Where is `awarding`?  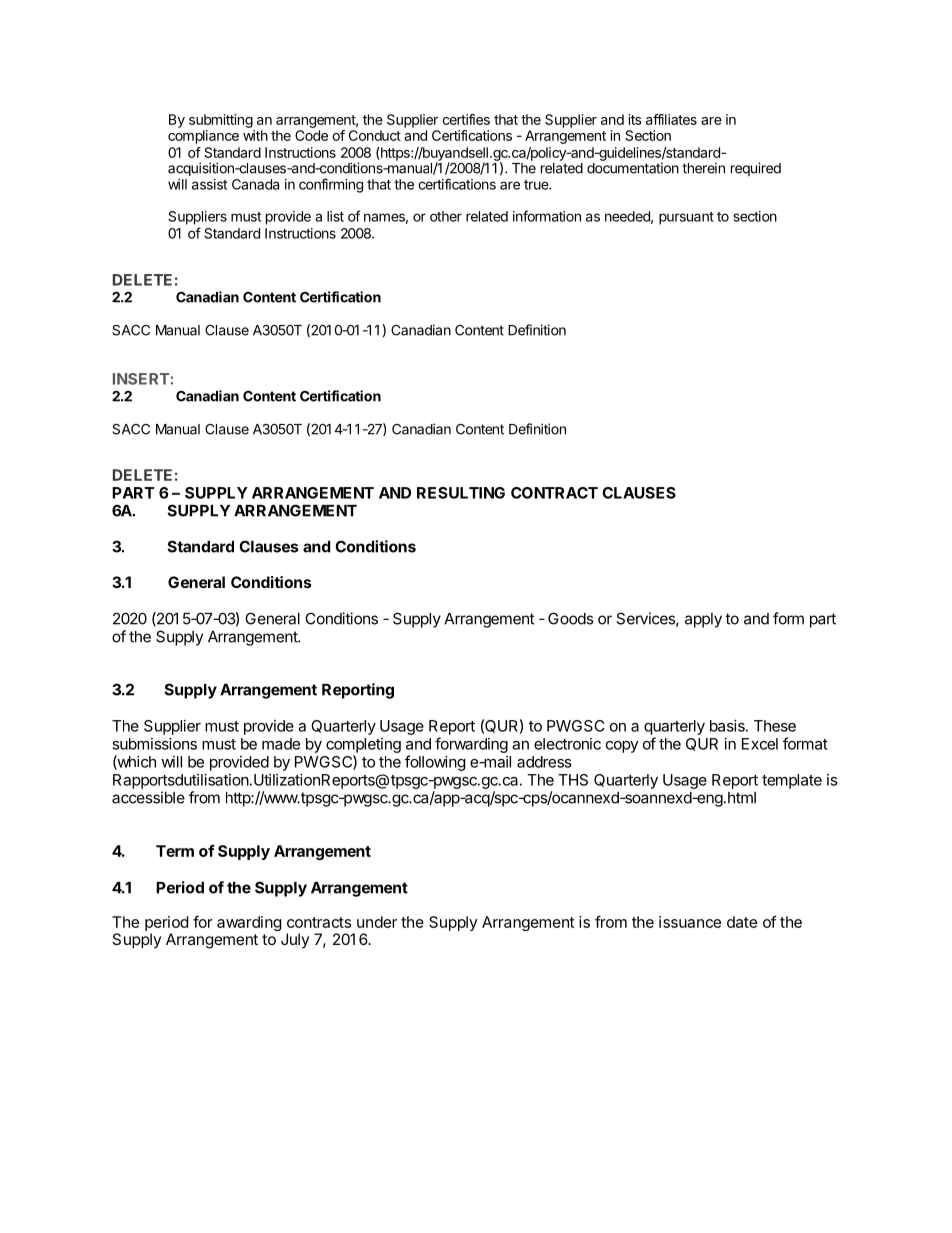 awarding is located at coordinates (249, 923).
